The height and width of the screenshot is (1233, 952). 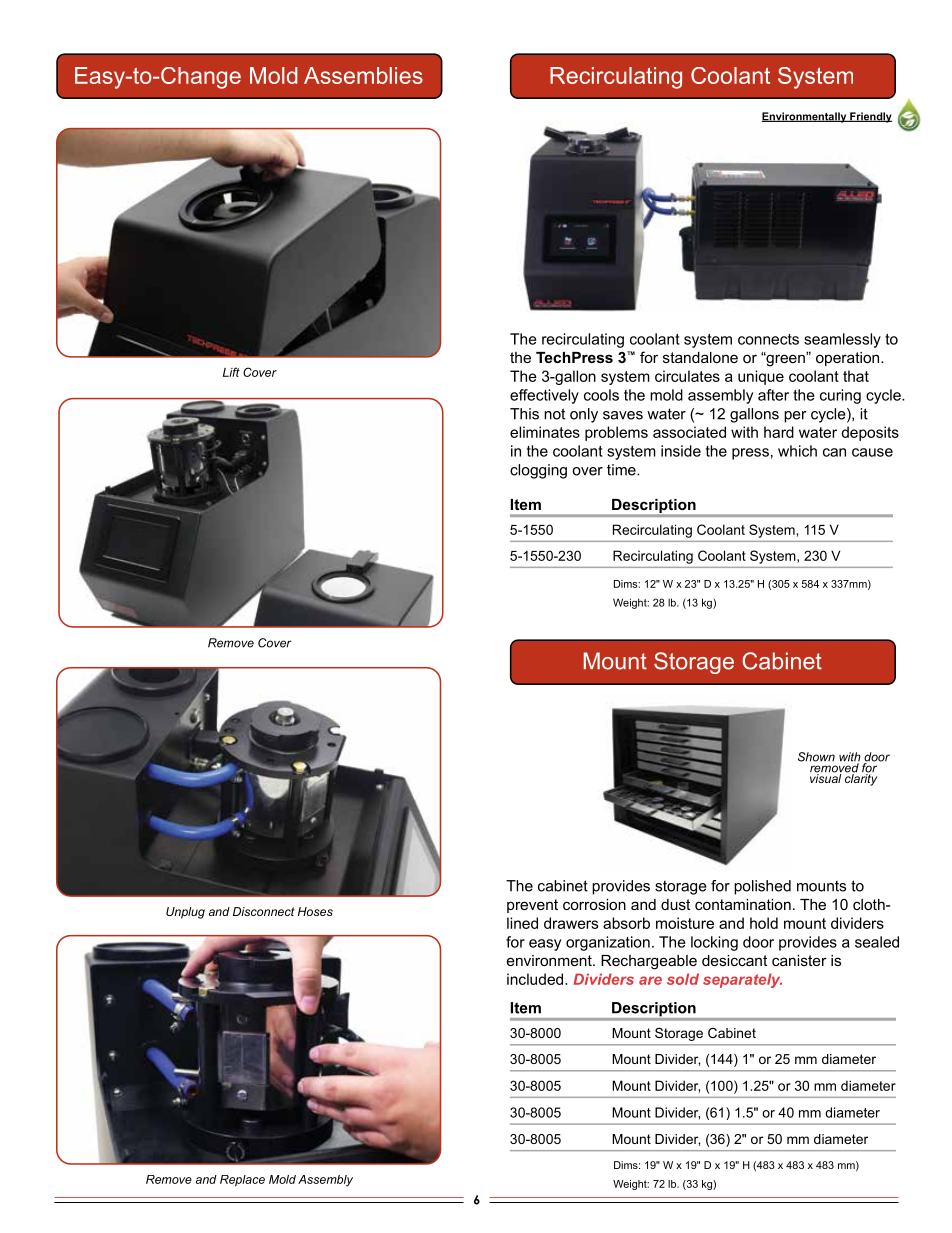 What do you see at coordinates (816, 757) in the screenshot?
I see `Shown` at bounding box center [816, 757].
